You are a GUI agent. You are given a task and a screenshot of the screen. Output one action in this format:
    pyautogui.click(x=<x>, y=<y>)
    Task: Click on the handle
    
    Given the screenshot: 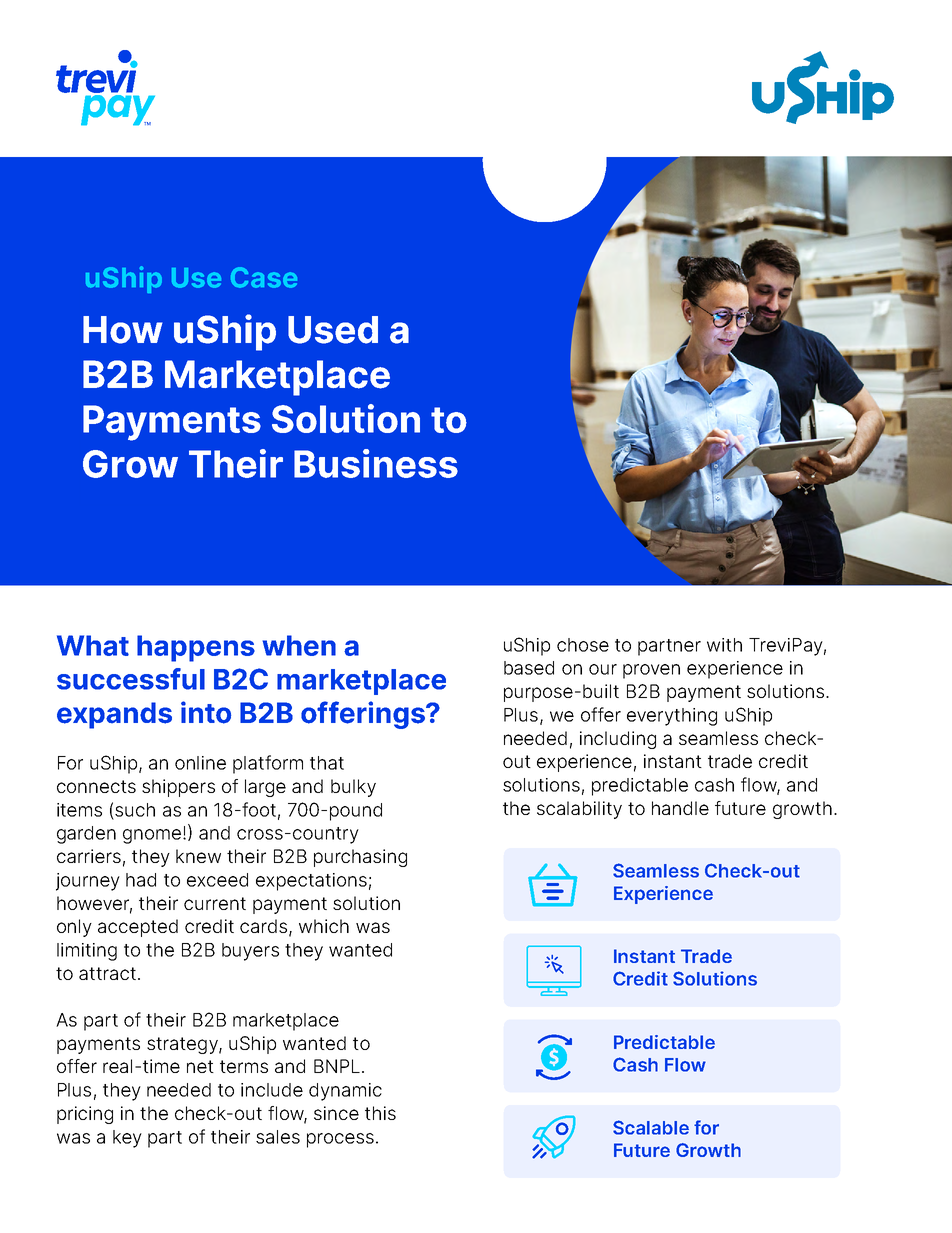 What is the action you would take?
    pyautogui.click(x=680, y=808)
